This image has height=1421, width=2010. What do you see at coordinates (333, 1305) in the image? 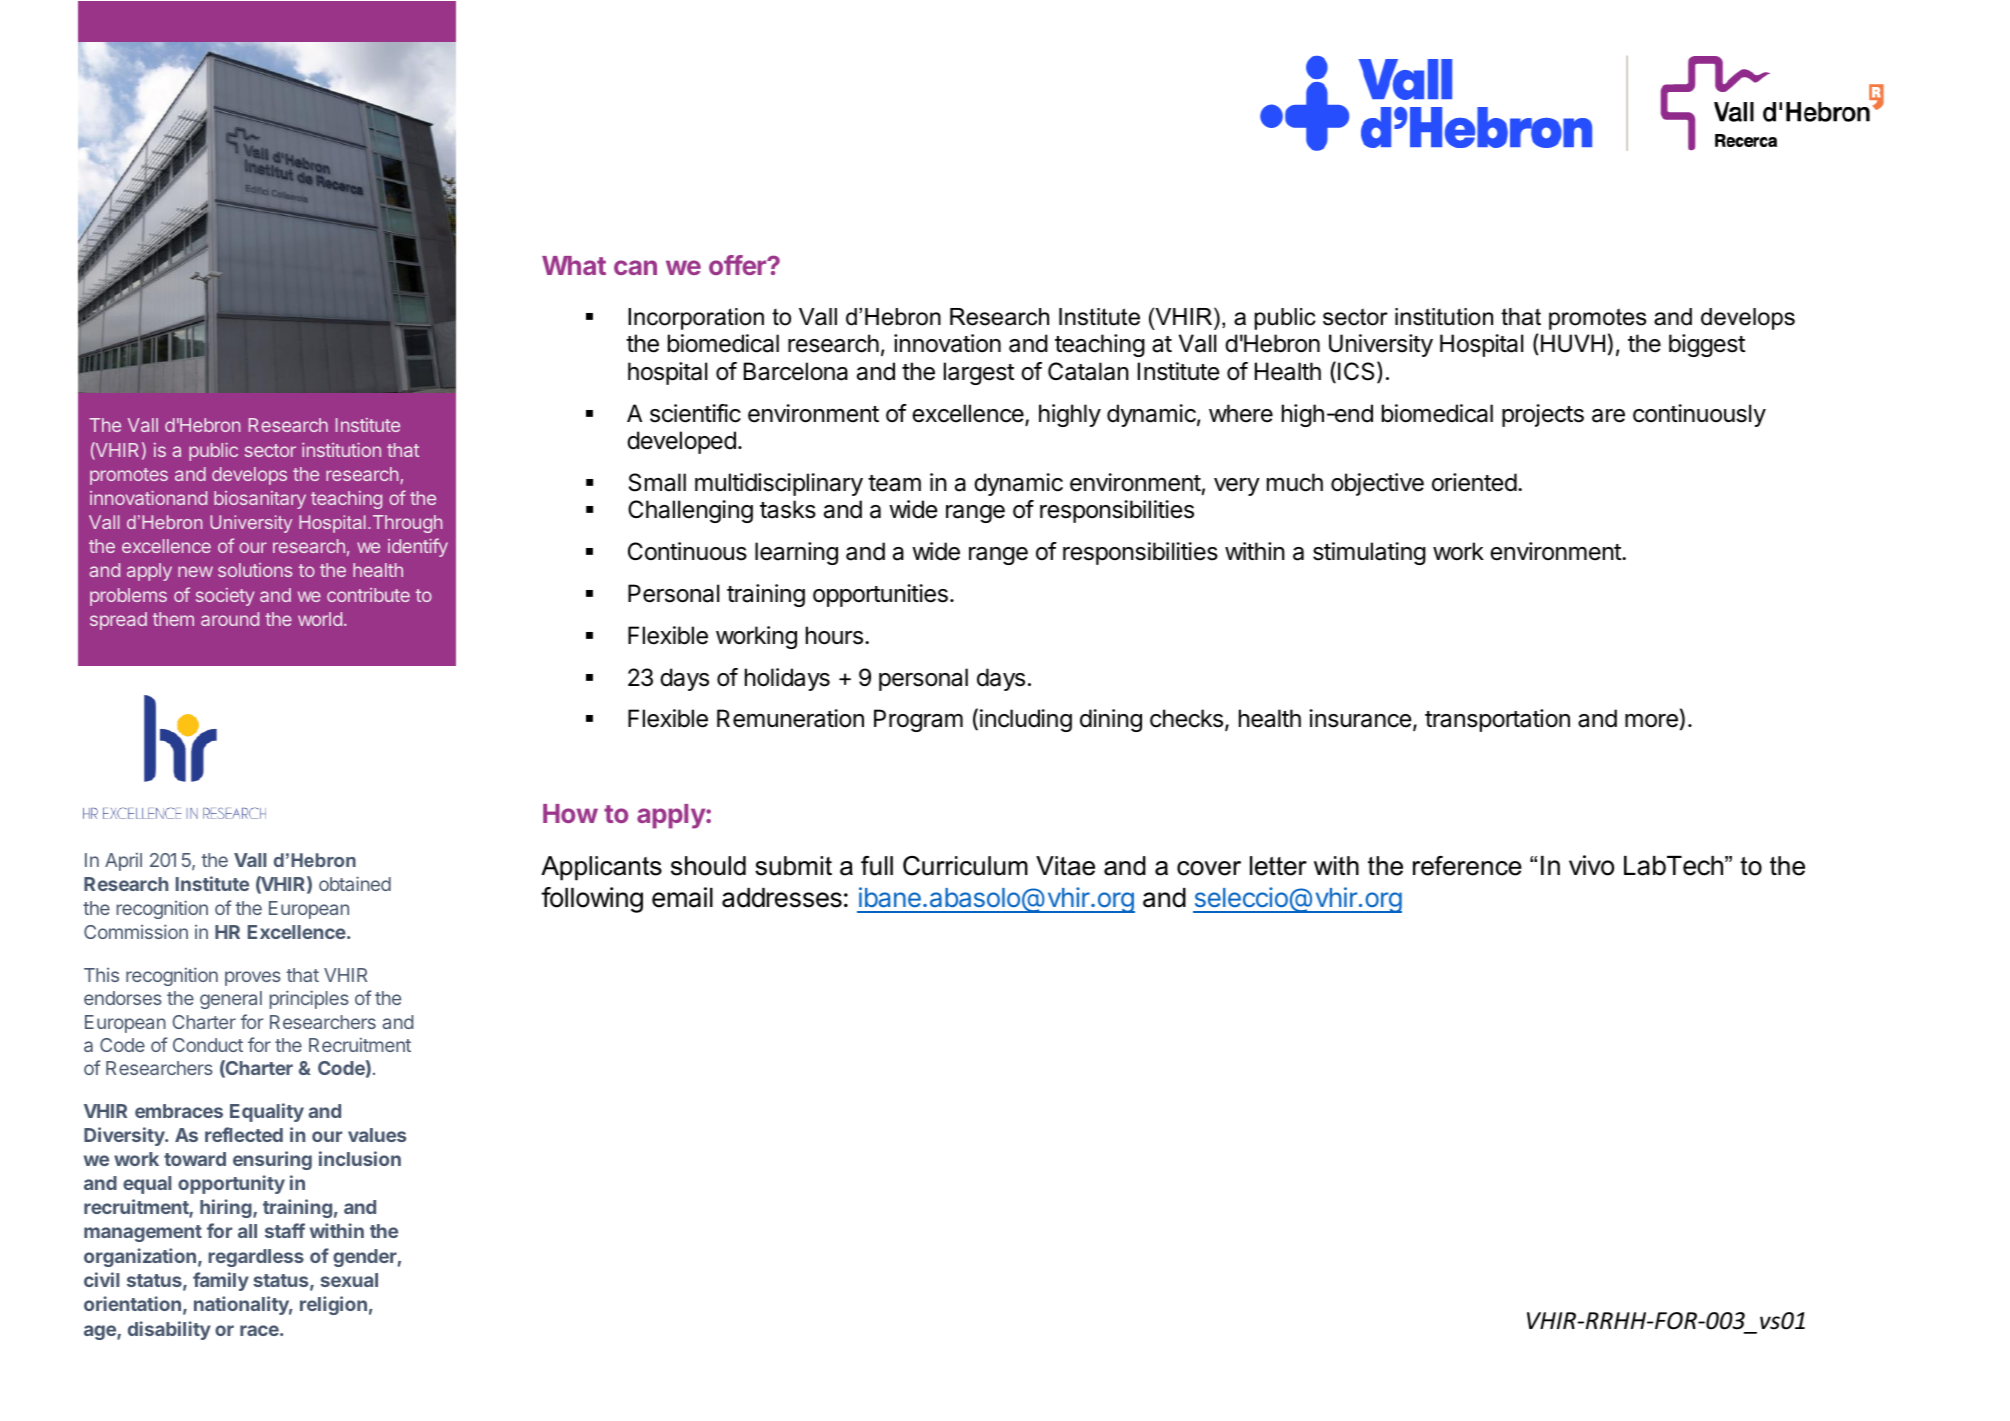
I see `religion` at bounding box center [333, 1305].
